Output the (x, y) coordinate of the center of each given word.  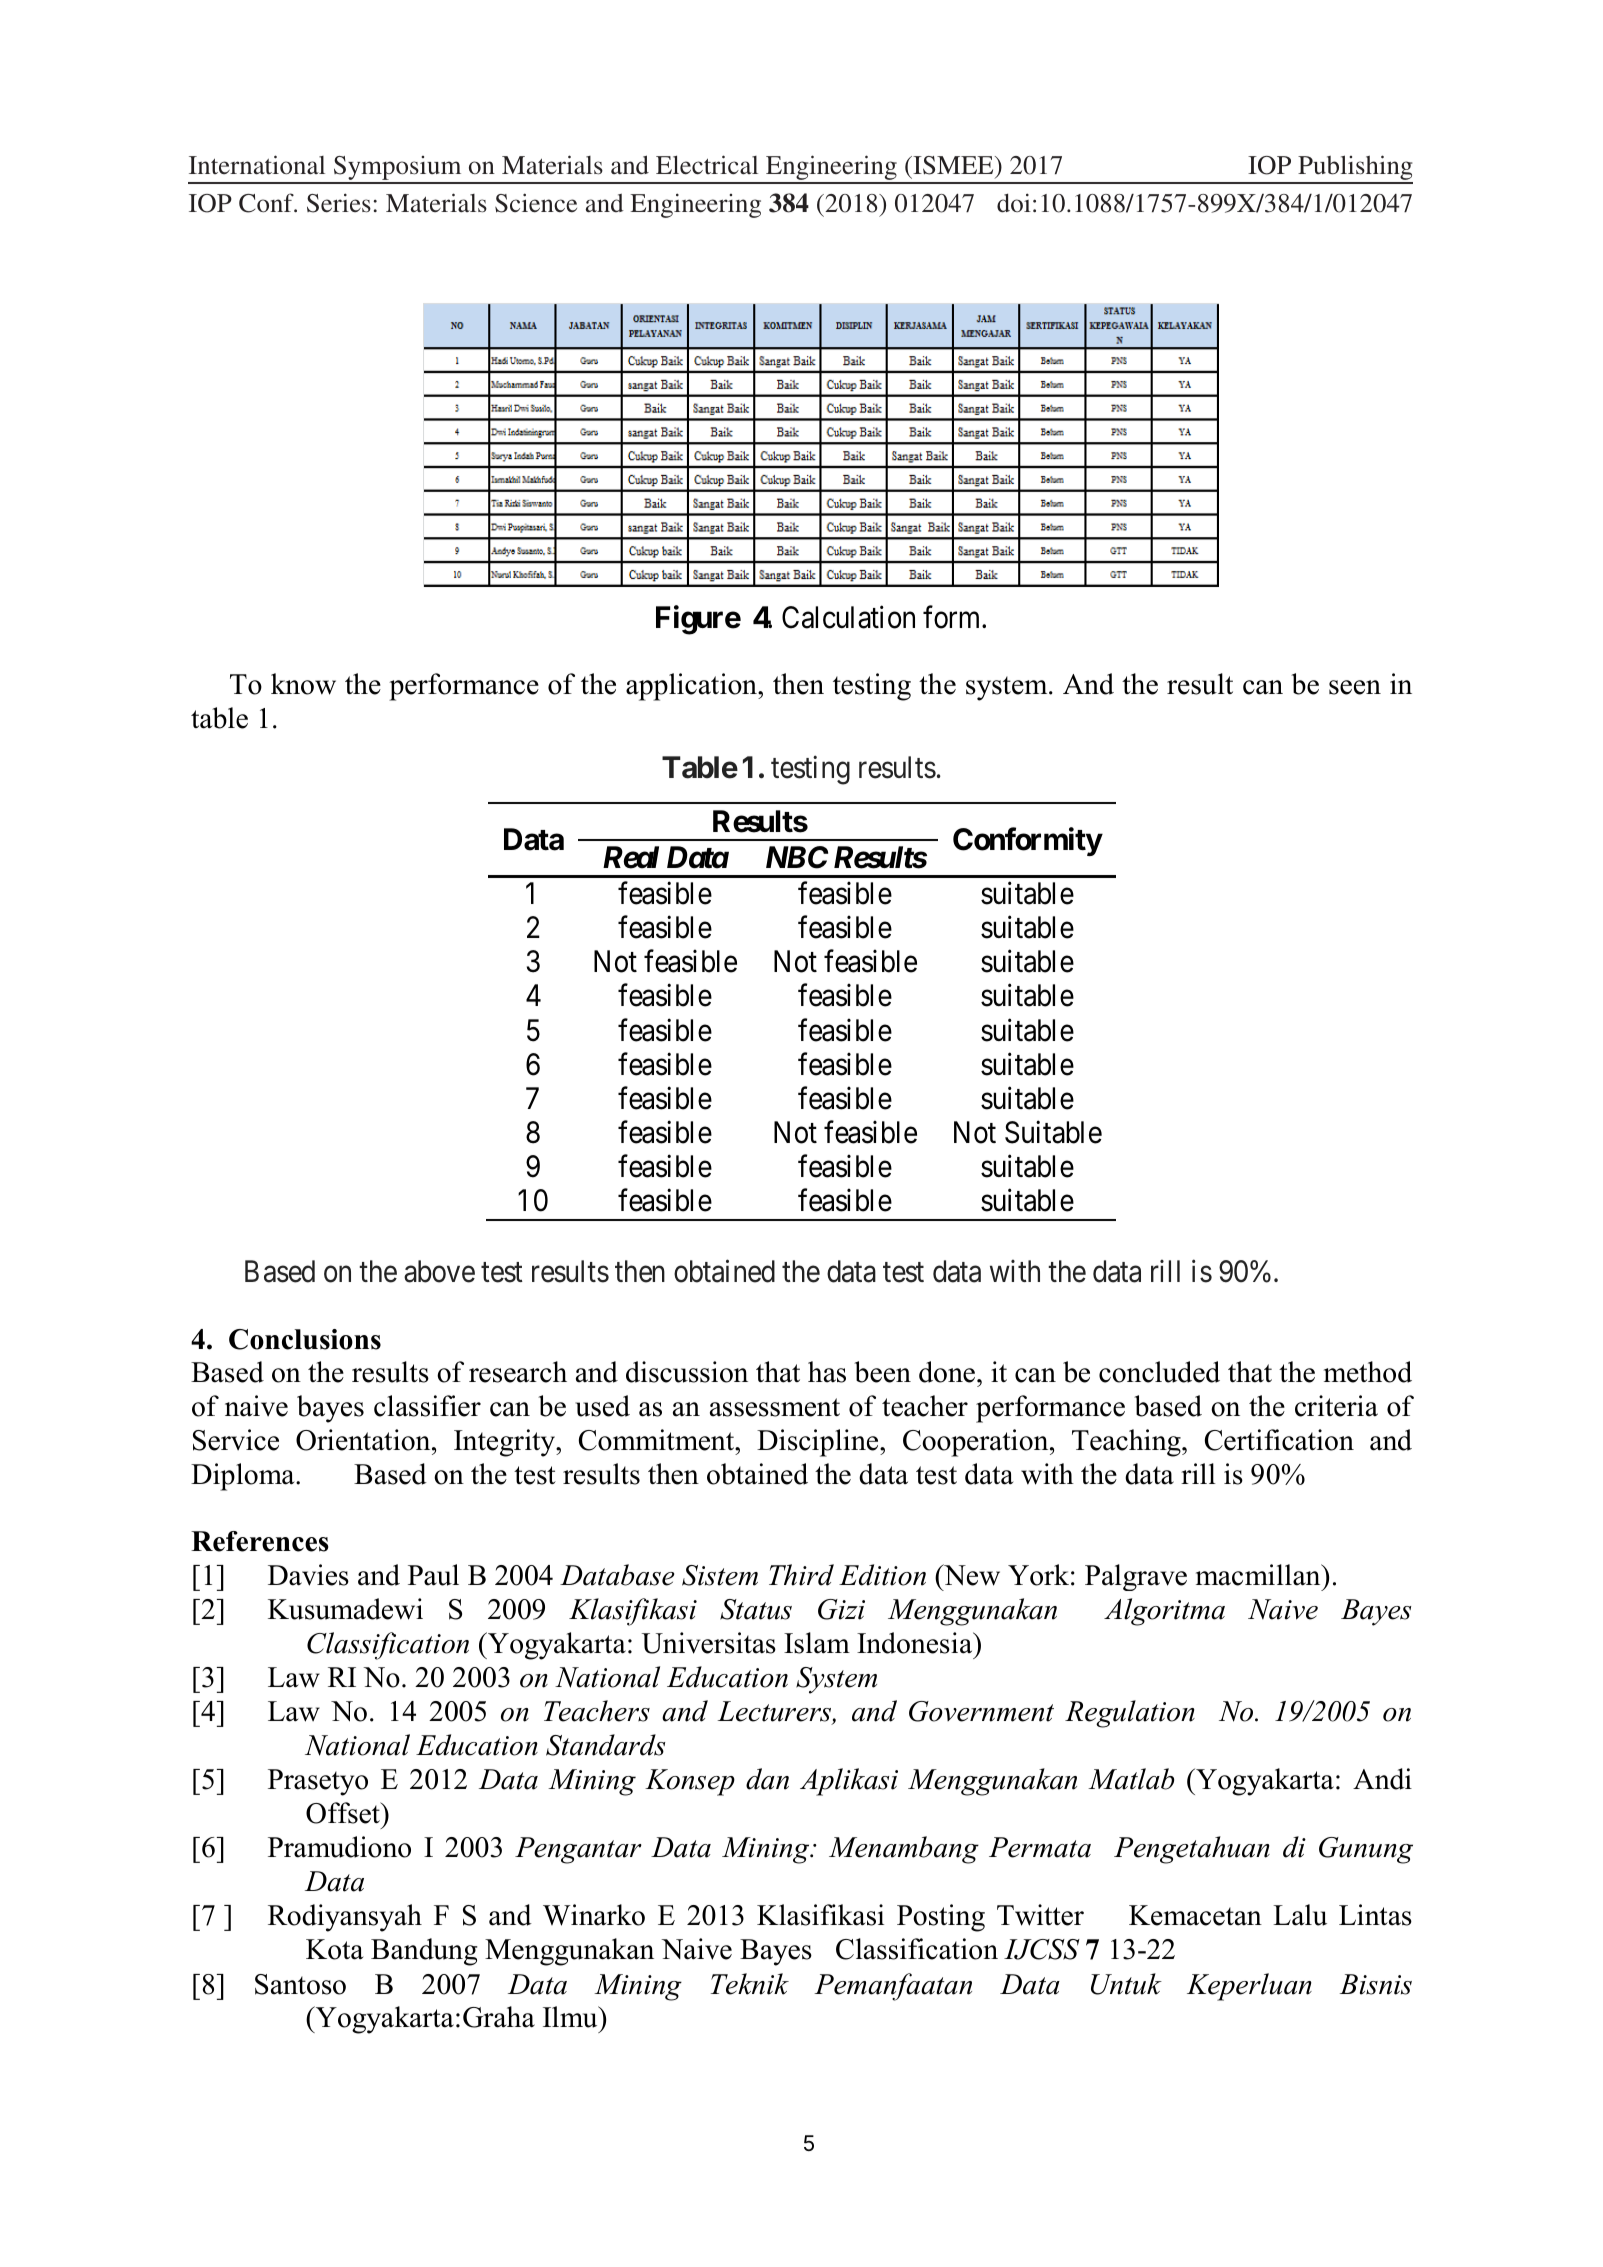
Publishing (1354, 169)
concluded (1159, 1372)
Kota (335, 1949)
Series (339, 203)
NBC (797, 857)
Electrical (707, 165)
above (439, 1271)
